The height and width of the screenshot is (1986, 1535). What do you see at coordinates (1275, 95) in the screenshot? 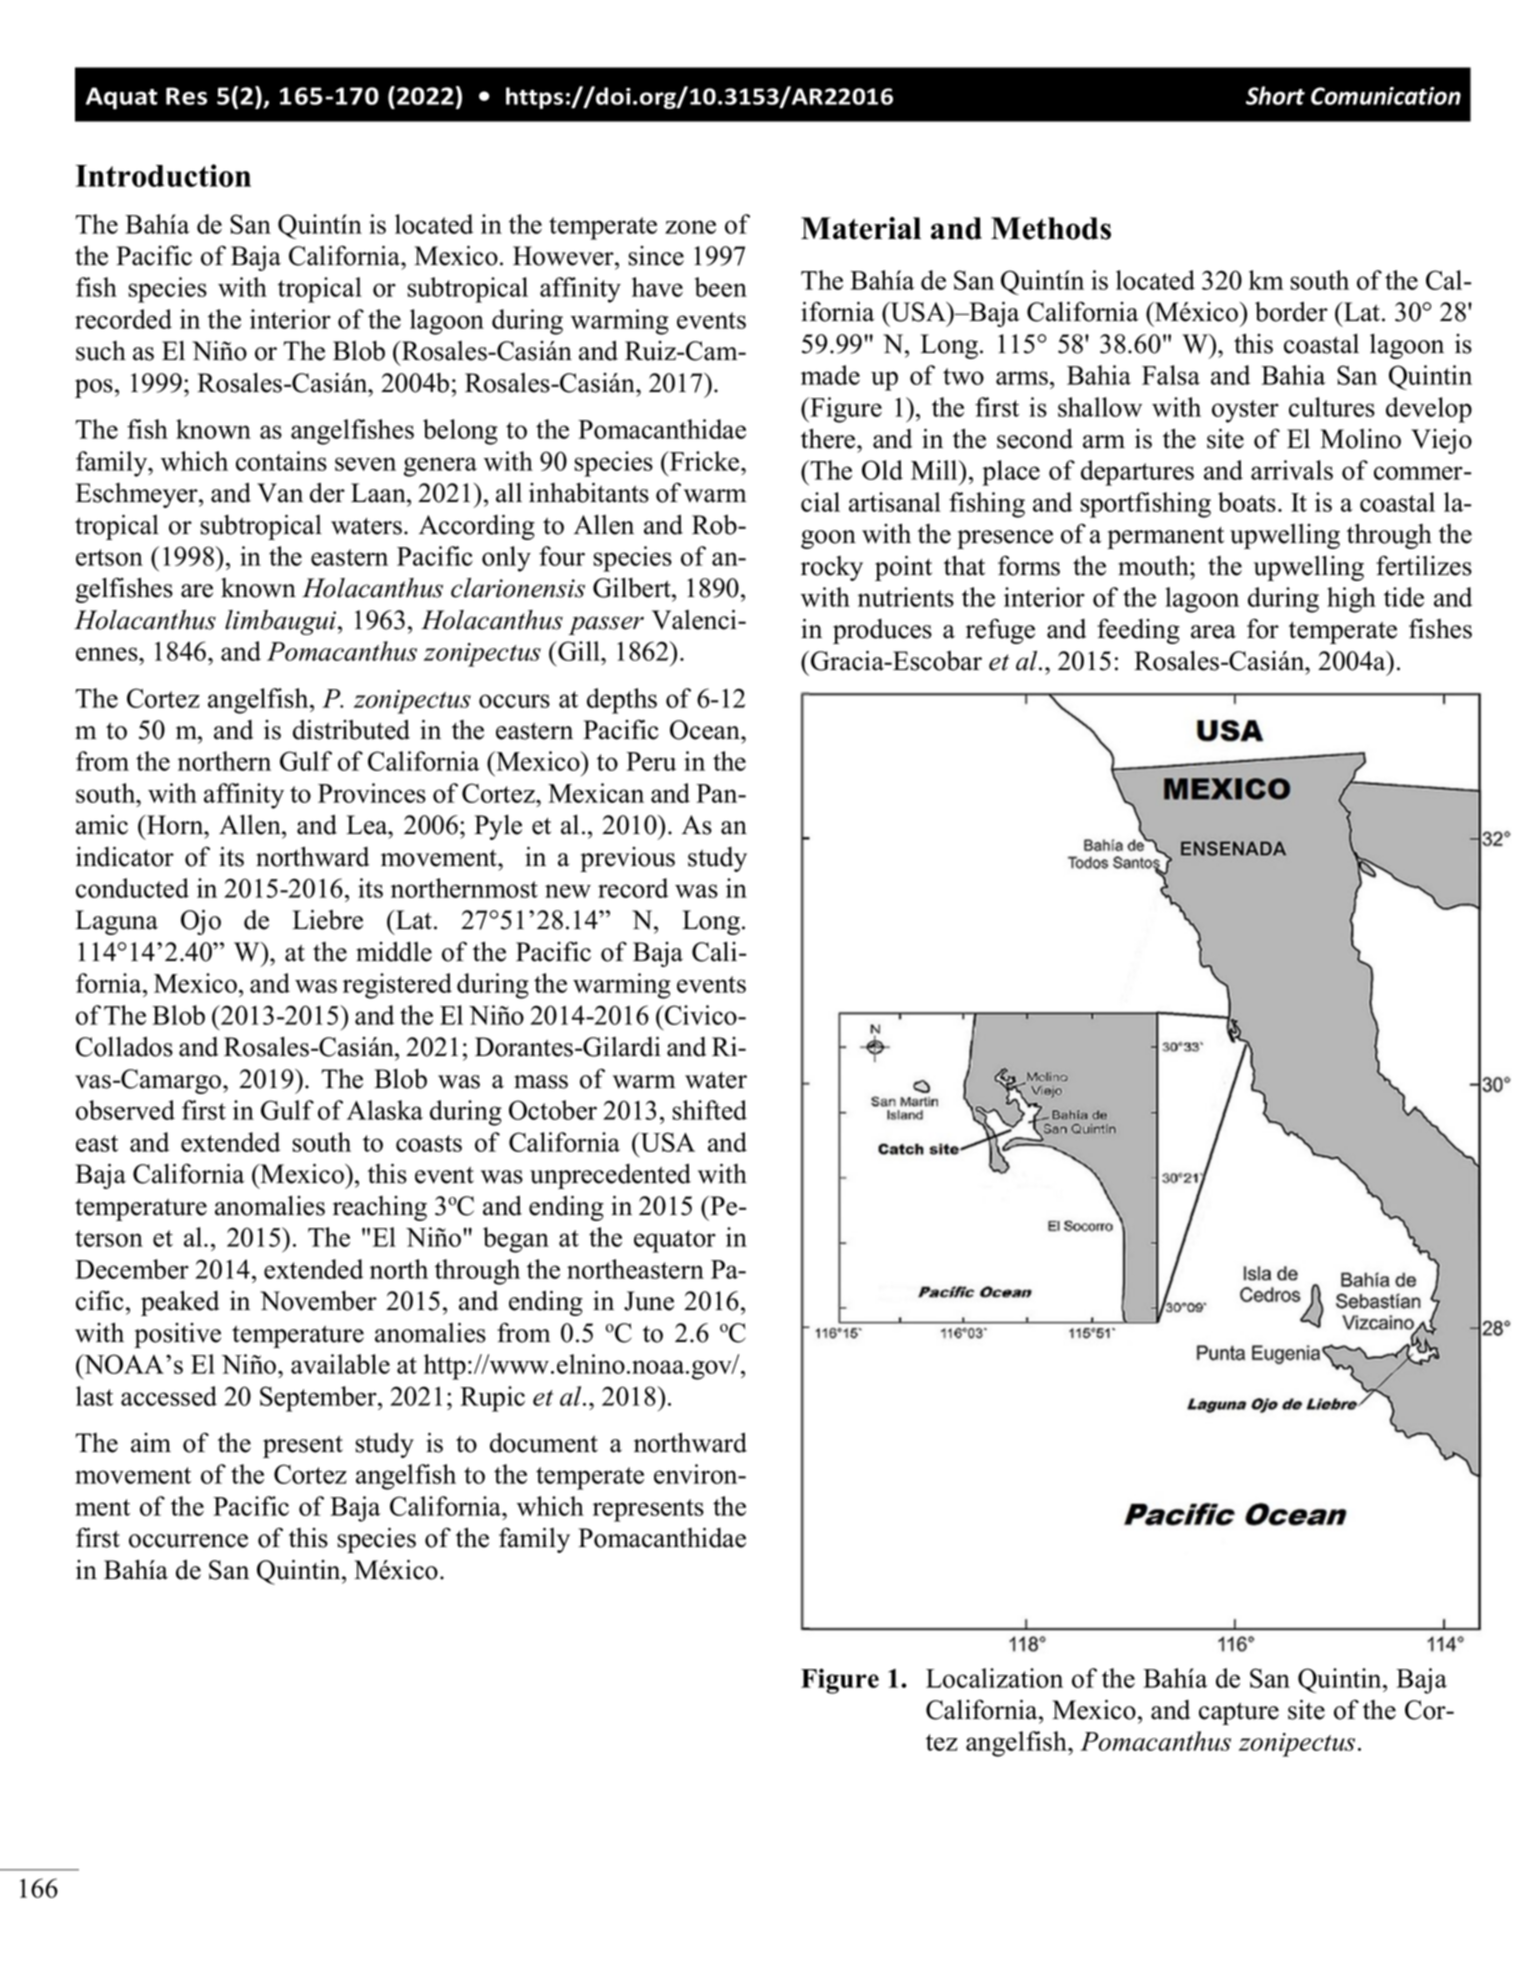
I see `Short` at bounding box center [1275, 95].
